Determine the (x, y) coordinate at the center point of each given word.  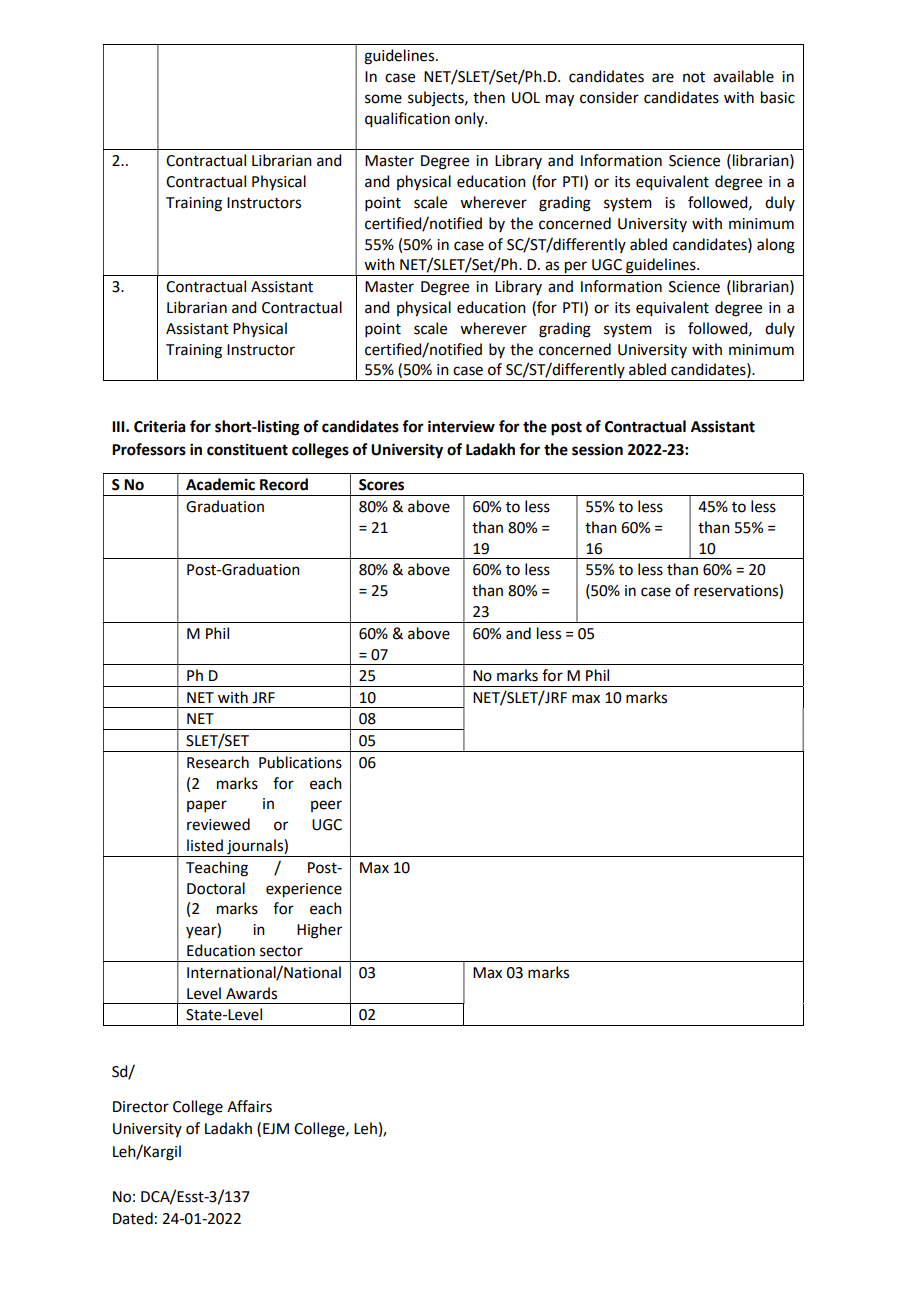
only (470, 119)
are (663, 78)
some (383, 99)
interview (461, 426)
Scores (381, 485)
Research (218, 762)
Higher (319, 931)
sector (281, 951)
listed (205, 845)
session (597, 449)
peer (326, 806)
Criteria (159, 426)
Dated (133, 1218)
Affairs (249, 1106)
